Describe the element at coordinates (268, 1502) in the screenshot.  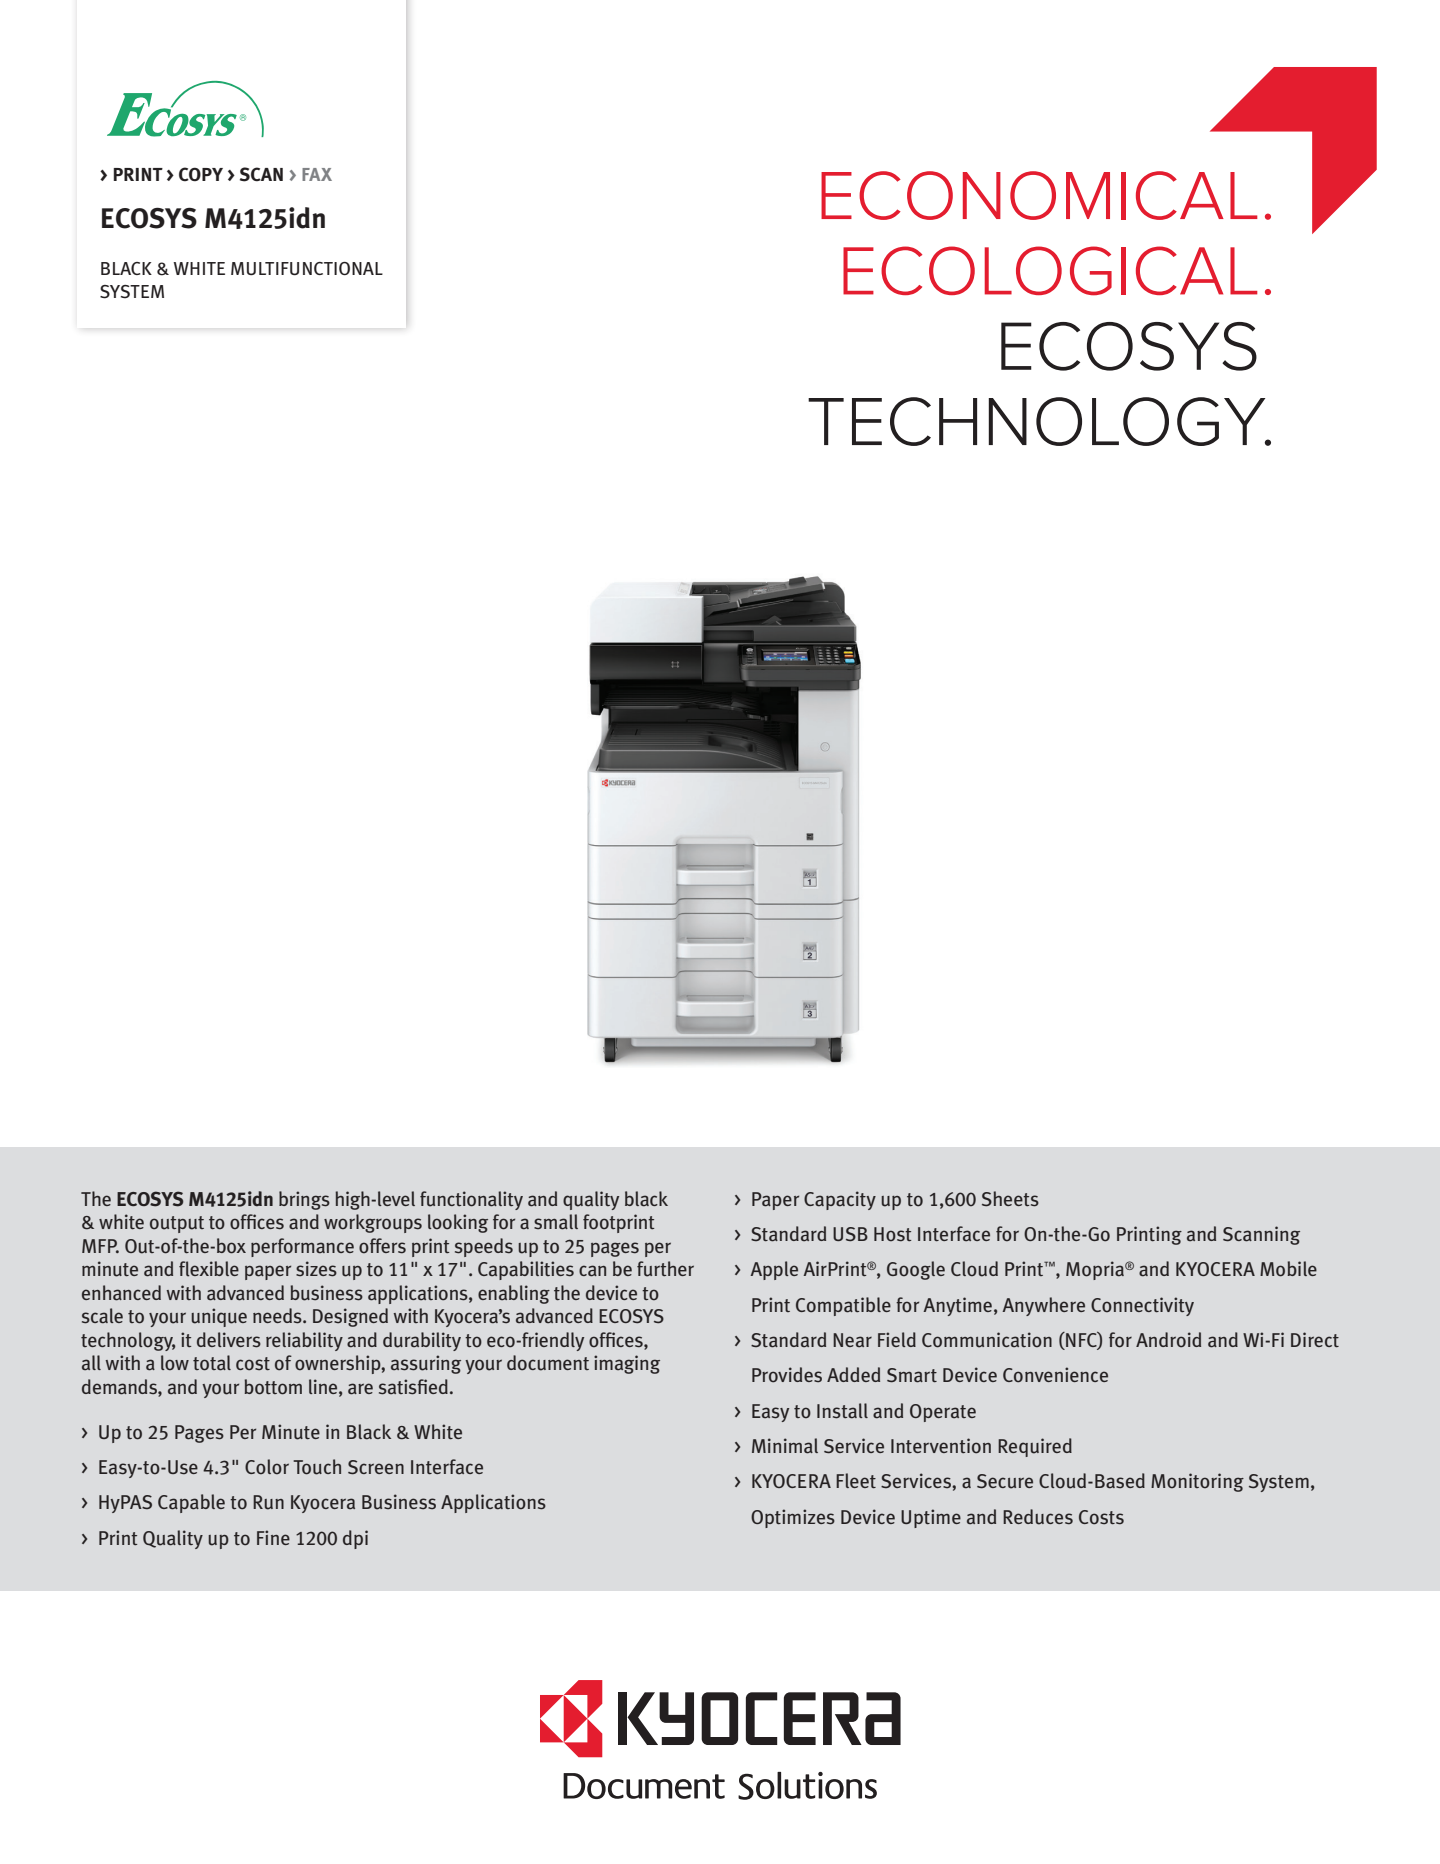
I see `Run` at that location.
